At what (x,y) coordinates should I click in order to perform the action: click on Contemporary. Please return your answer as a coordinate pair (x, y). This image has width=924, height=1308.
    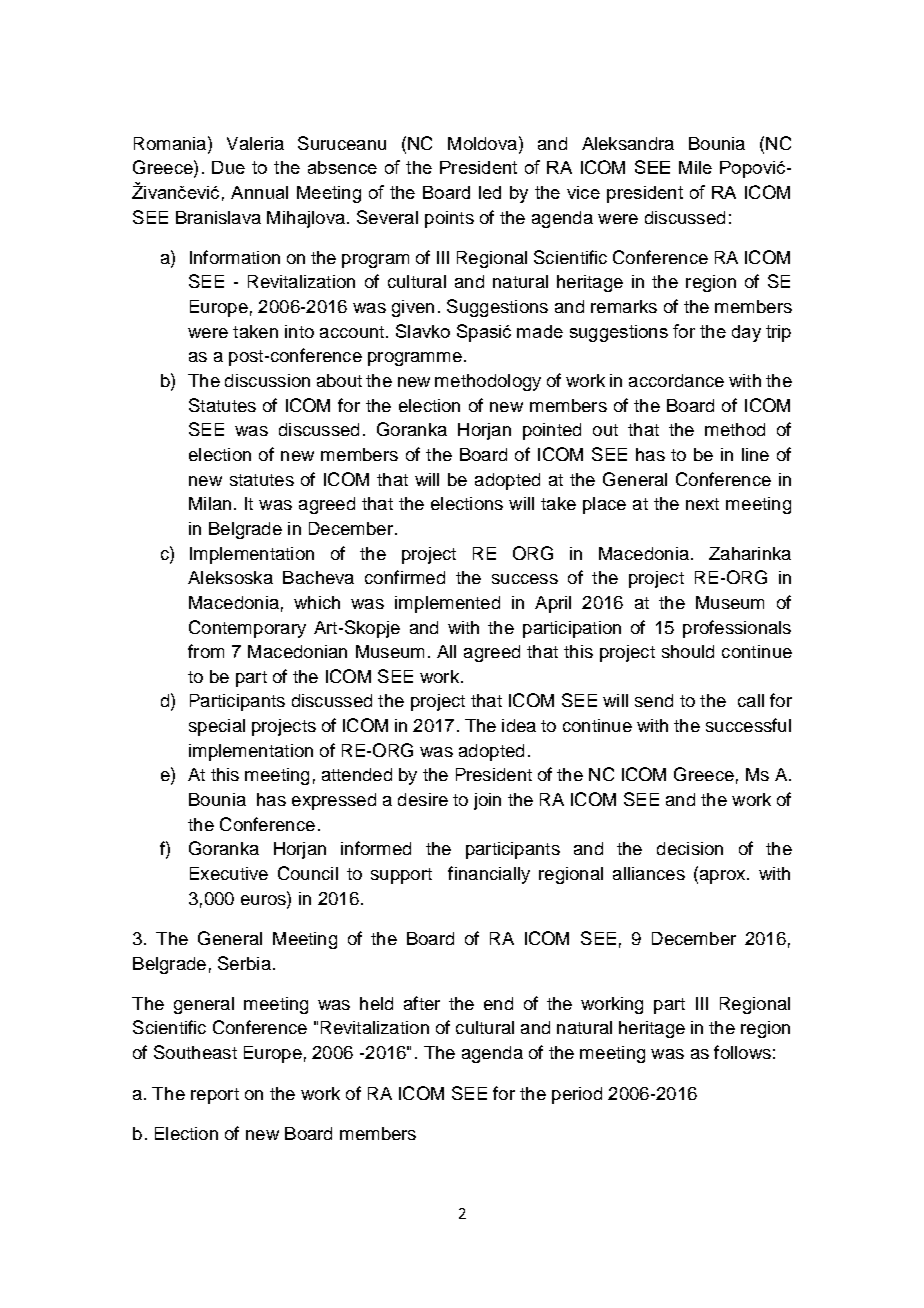
    Looking at the image, I should click on (247, 629).
